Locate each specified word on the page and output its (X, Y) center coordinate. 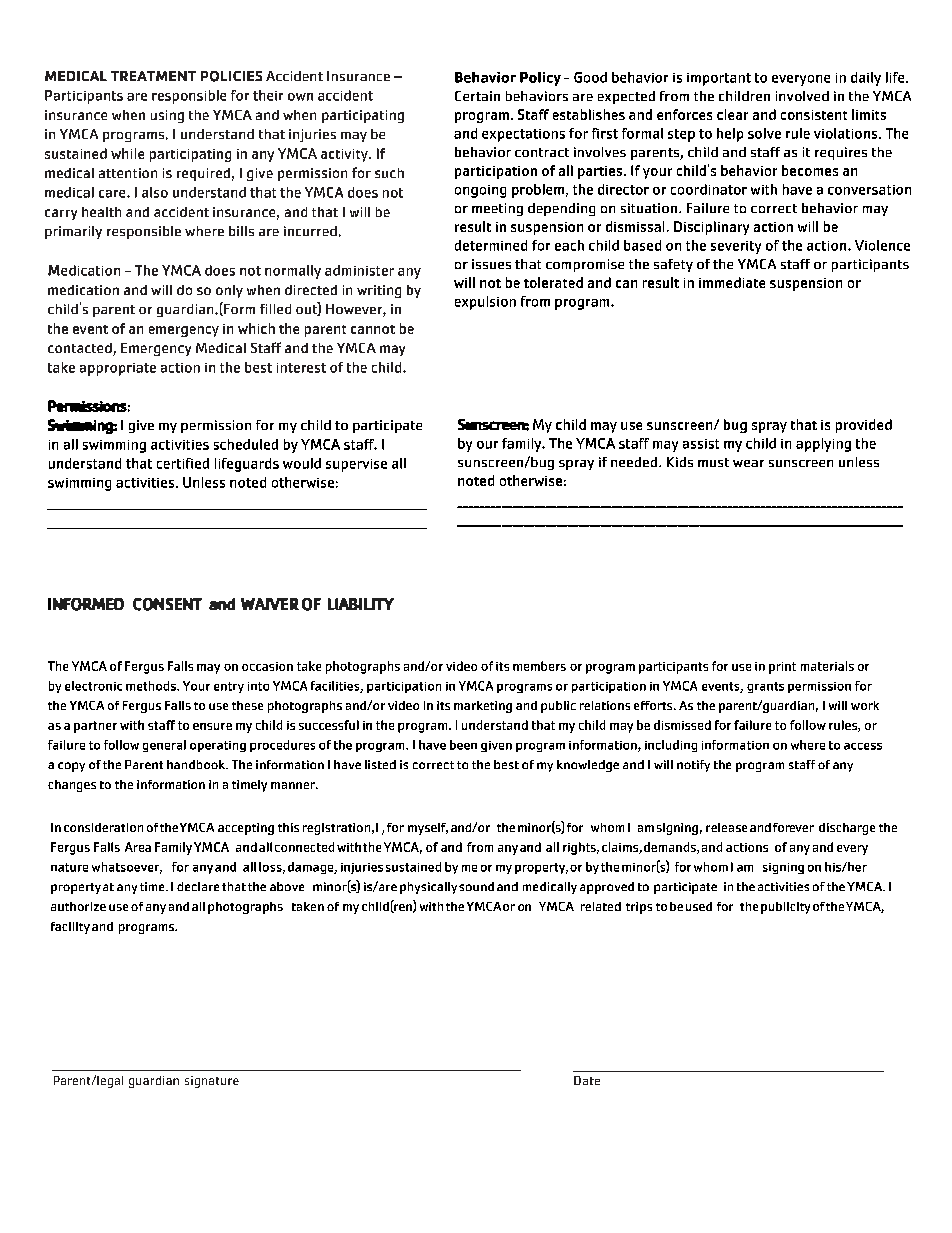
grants (765, 687)
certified (183, 463)
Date (587, 1080)
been (463, 745)
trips (639, 908)
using (167, 116)
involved (802, 96)
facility (70, 928)
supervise (356, 465)
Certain (477, 96)
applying (823, 445)
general (164, 746)
